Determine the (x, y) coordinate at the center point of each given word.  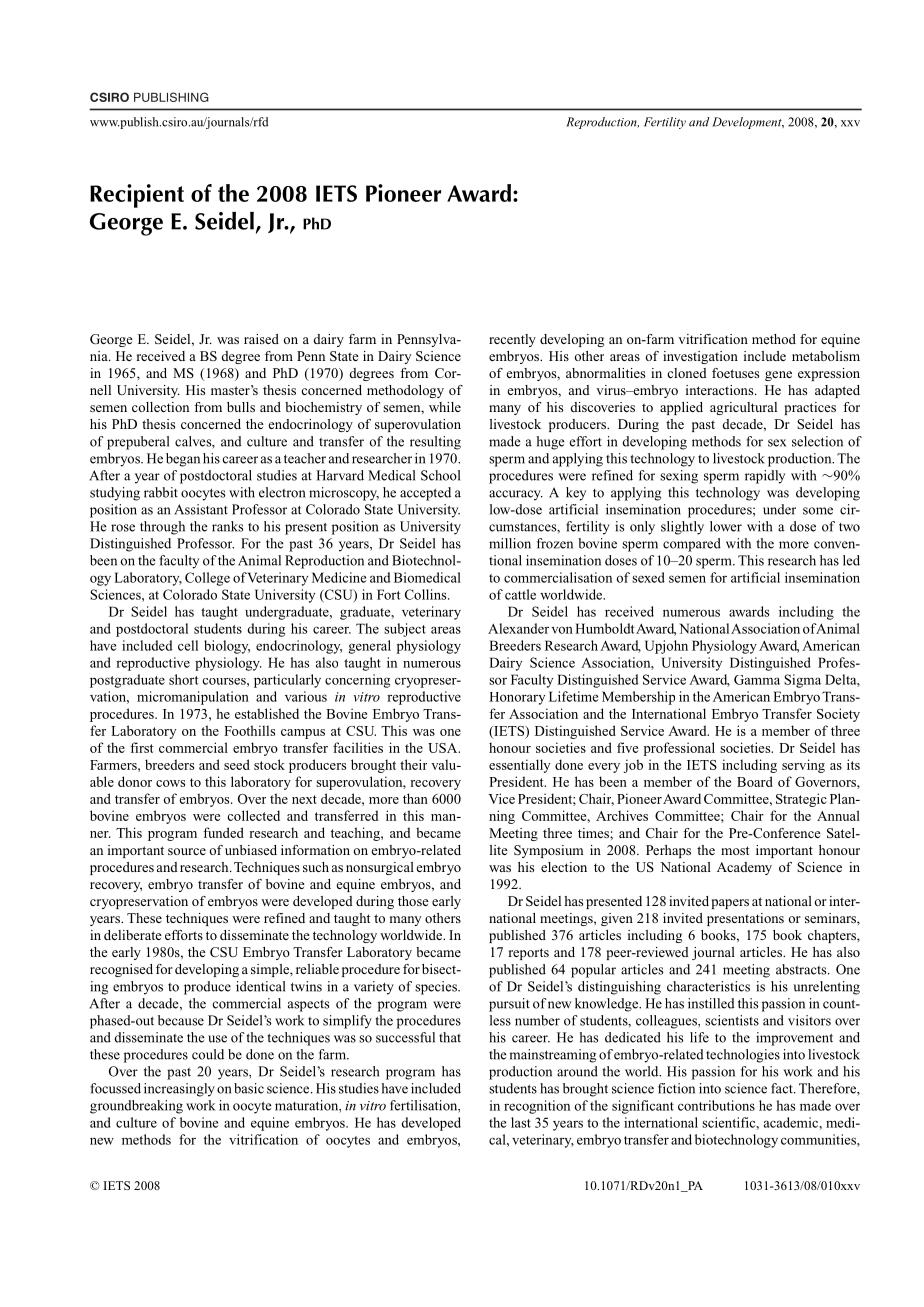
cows (170, 783)
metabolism (826, 356)
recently (512, 340)
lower (726, 526)
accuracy (516, 495)
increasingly (179, 1090)
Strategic (801, 800)
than (415, 798)
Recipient (137, 196)
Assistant (201, 509)
